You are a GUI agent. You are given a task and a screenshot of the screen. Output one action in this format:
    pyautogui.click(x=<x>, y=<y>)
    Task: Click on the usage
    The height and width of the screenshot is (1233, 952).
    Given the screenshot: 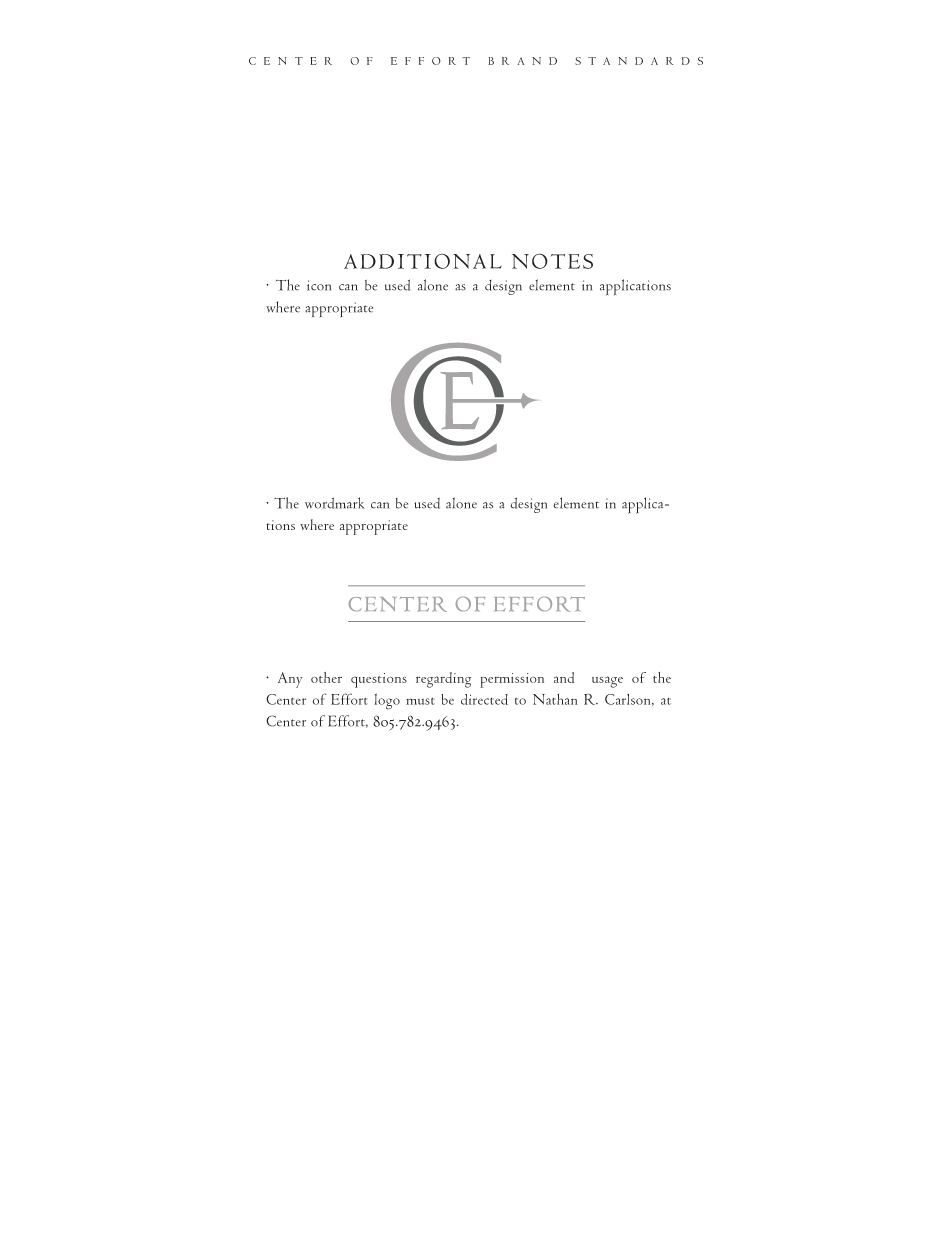 What is the action you would take?
    pyautogui.click(x=607, y=682)
